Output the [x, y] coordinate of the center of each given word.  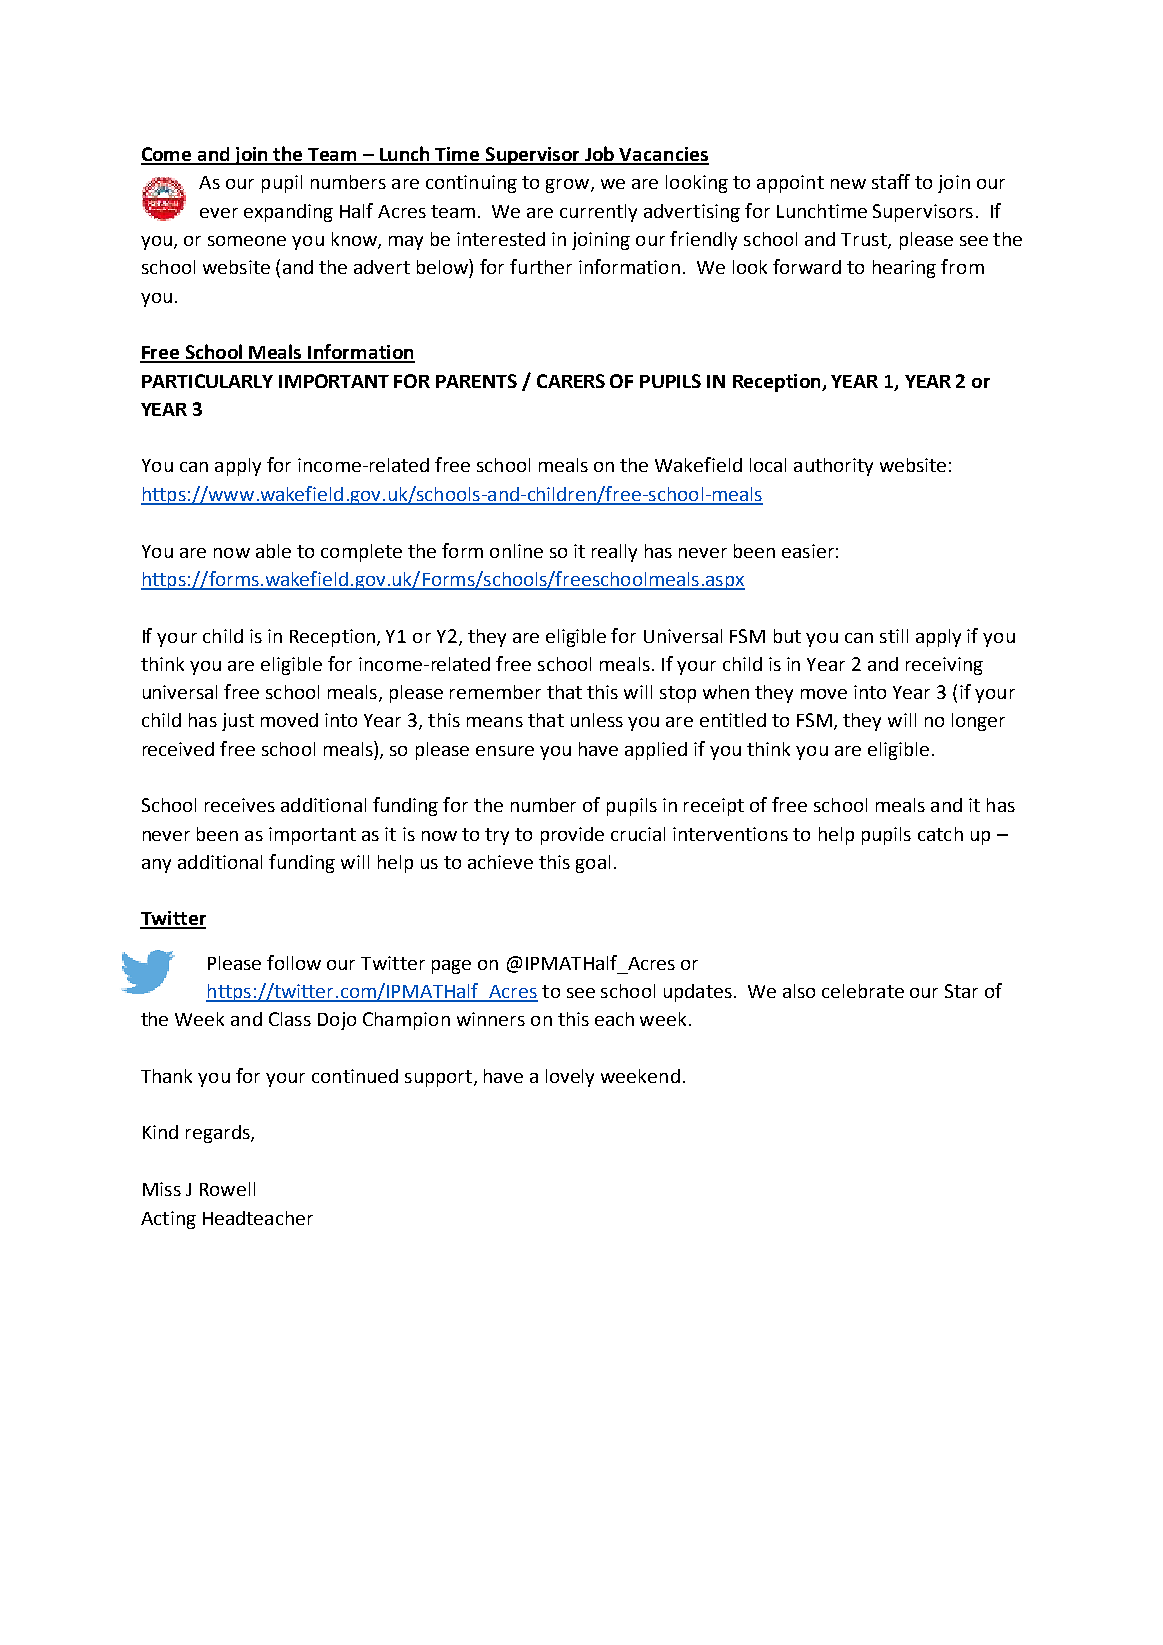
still [894, 636]
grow [569, 186]
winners [491, 1019]
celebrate [863, 991]
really [614, 553]
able [273, 551]
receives [240, 805]
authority [833, 467]
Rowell [227, 1189]
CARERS [571, 381]
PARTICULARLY [207, 381]
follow [294, 962]
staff [891, 181]
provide [572, 836]
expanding [288, 213]
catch [940, 834]
